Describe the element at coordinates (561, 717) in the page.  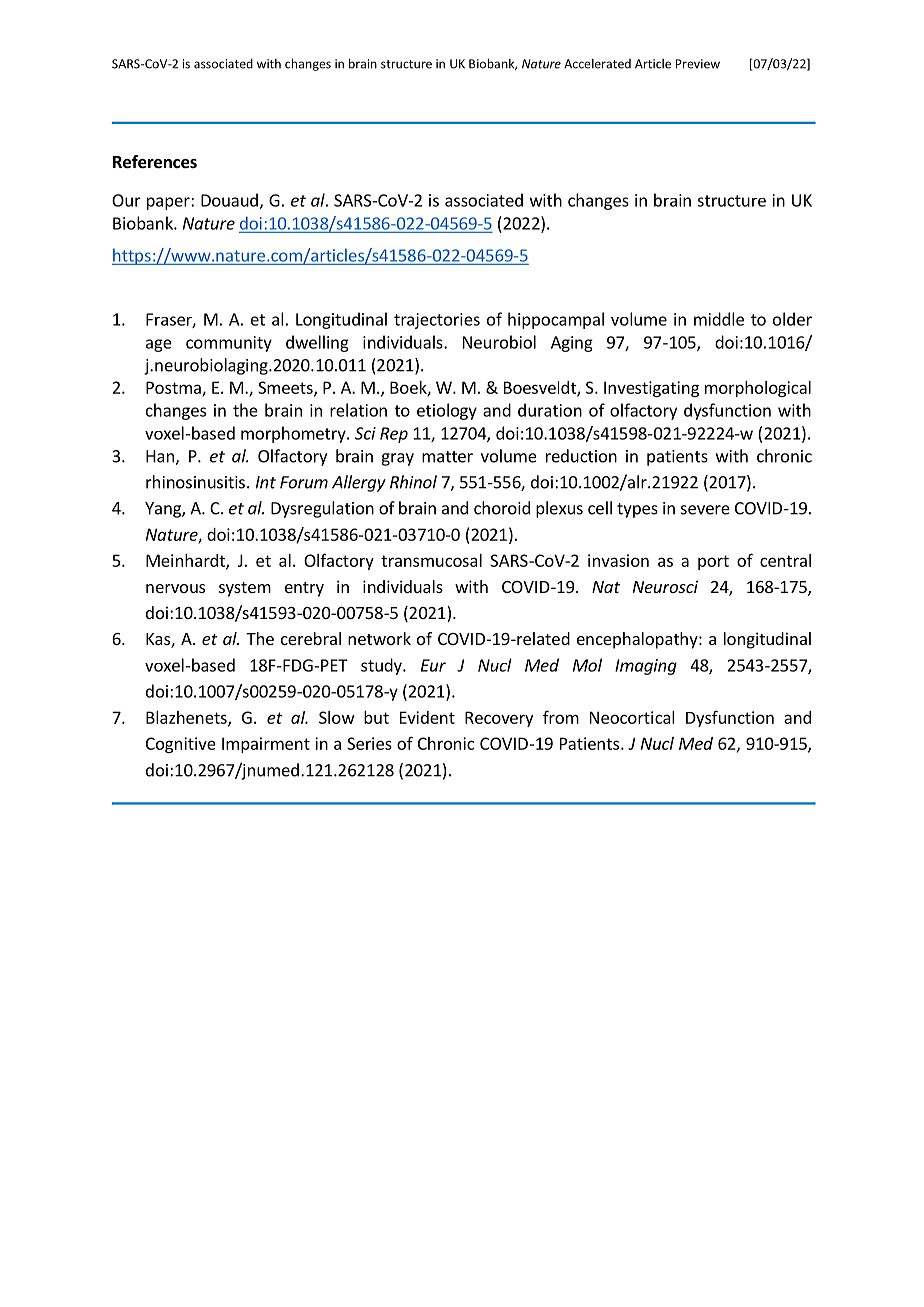
I see `from` at that location.
